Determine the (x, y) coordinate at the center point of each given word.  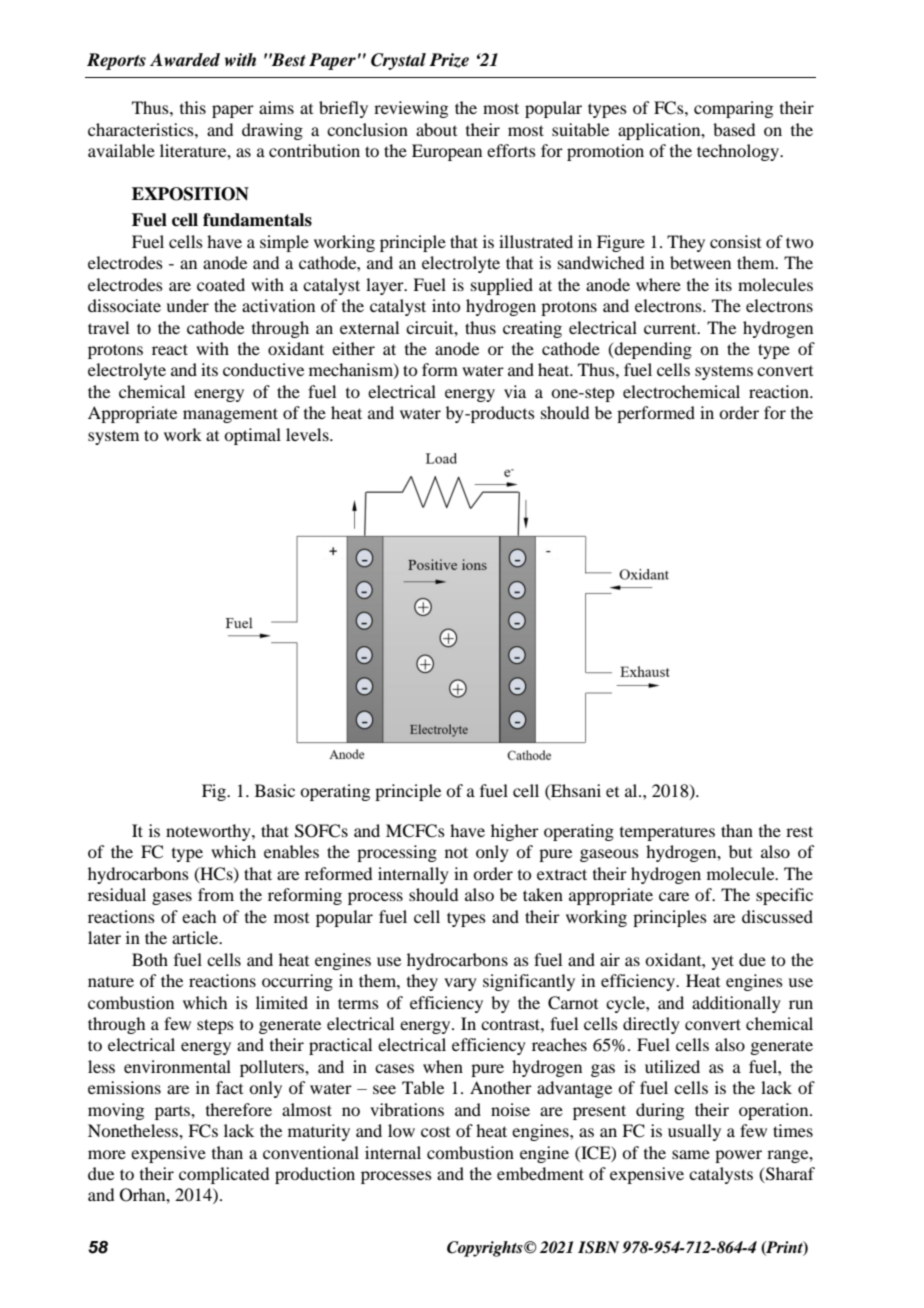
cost (435, 1132)
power (738, 1156)
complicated (224, 1175)
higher (515, 832)
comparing (733, 109)
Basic (275, 790)
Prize (449, 60)
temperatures (667, 834)
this (193, 107)
